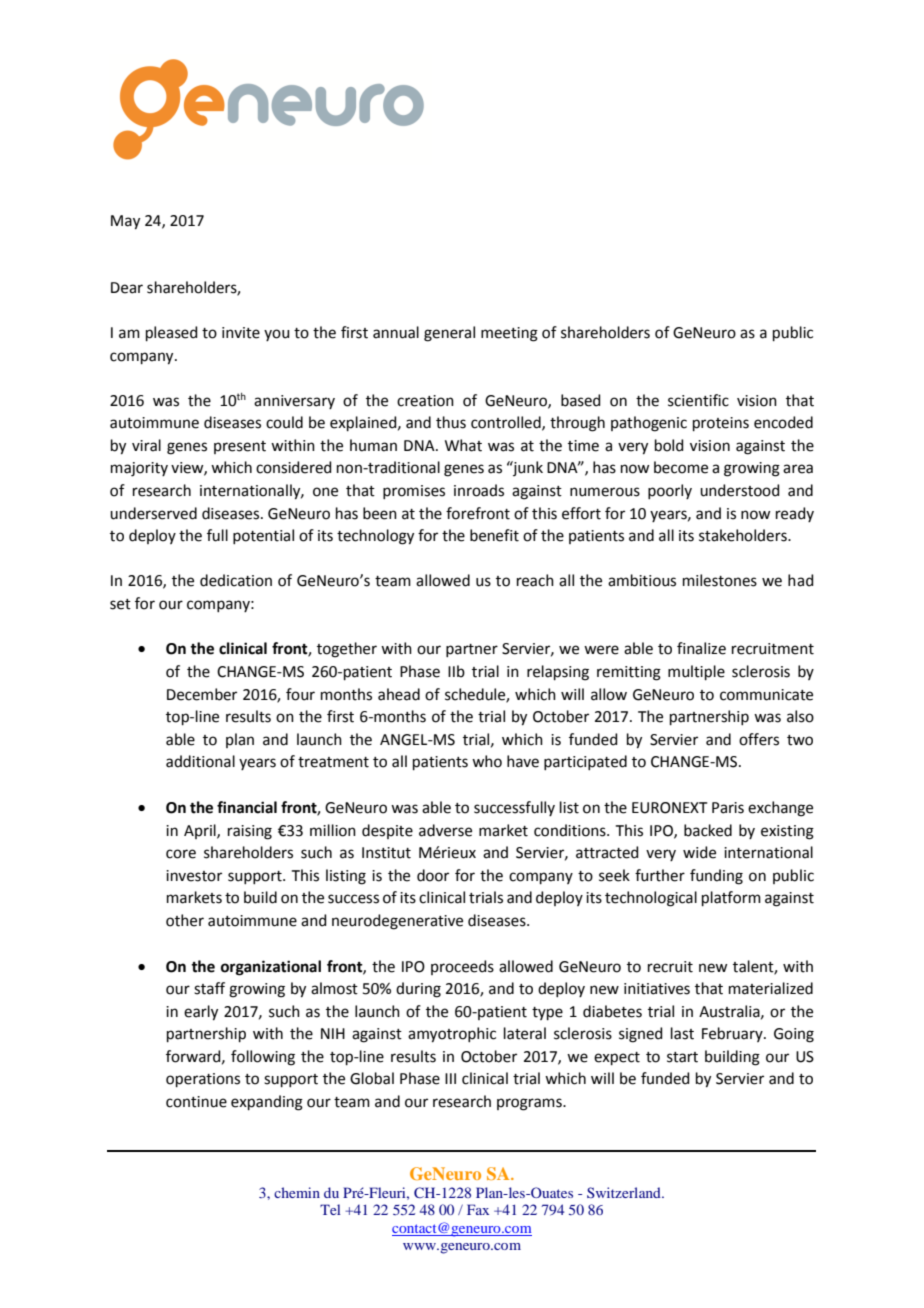 The image size is (924, 1308). I want to click on scientific, so click(698, 400).
